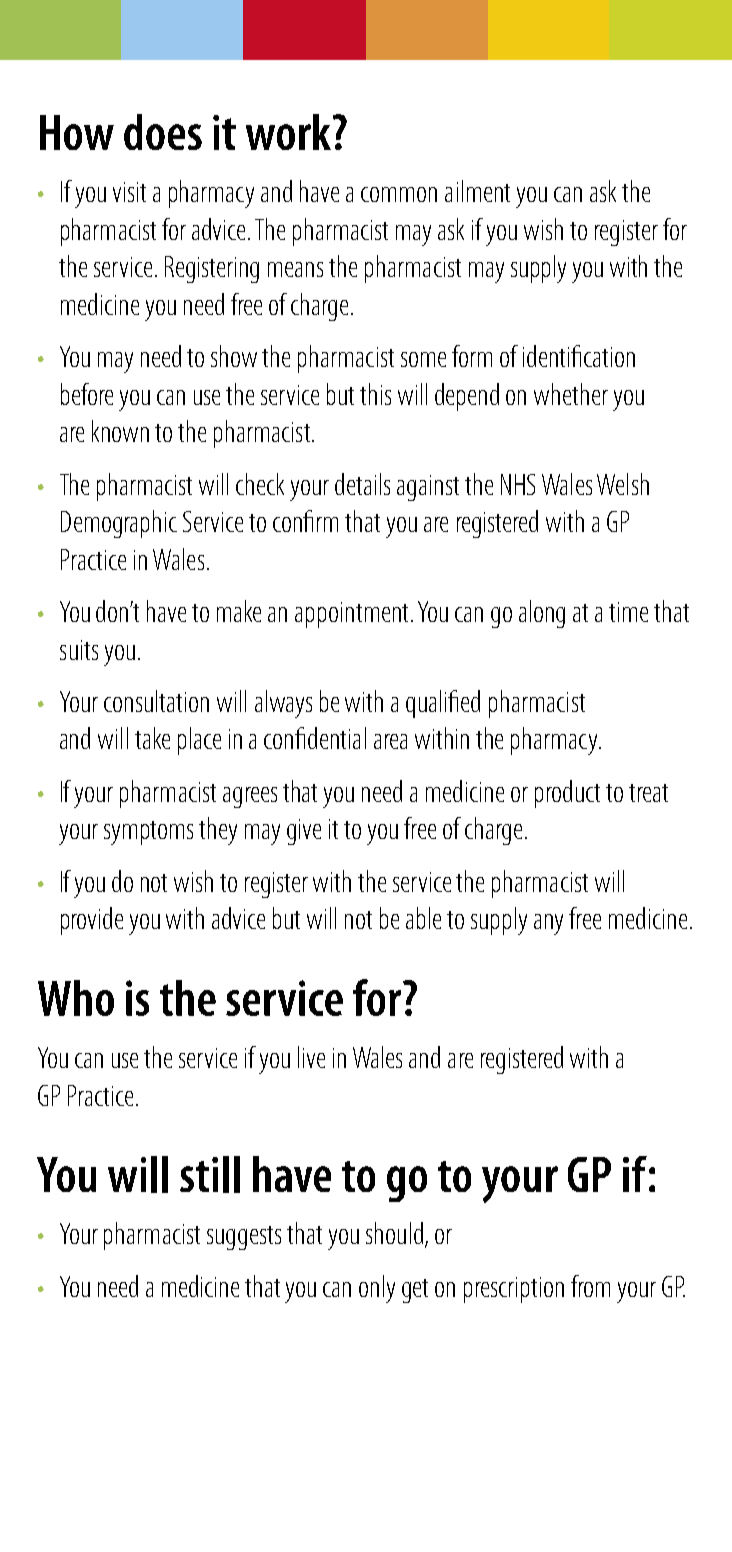  Describe the element at coordinates (623, 484) in the page. I see `Welsh` at that location.
